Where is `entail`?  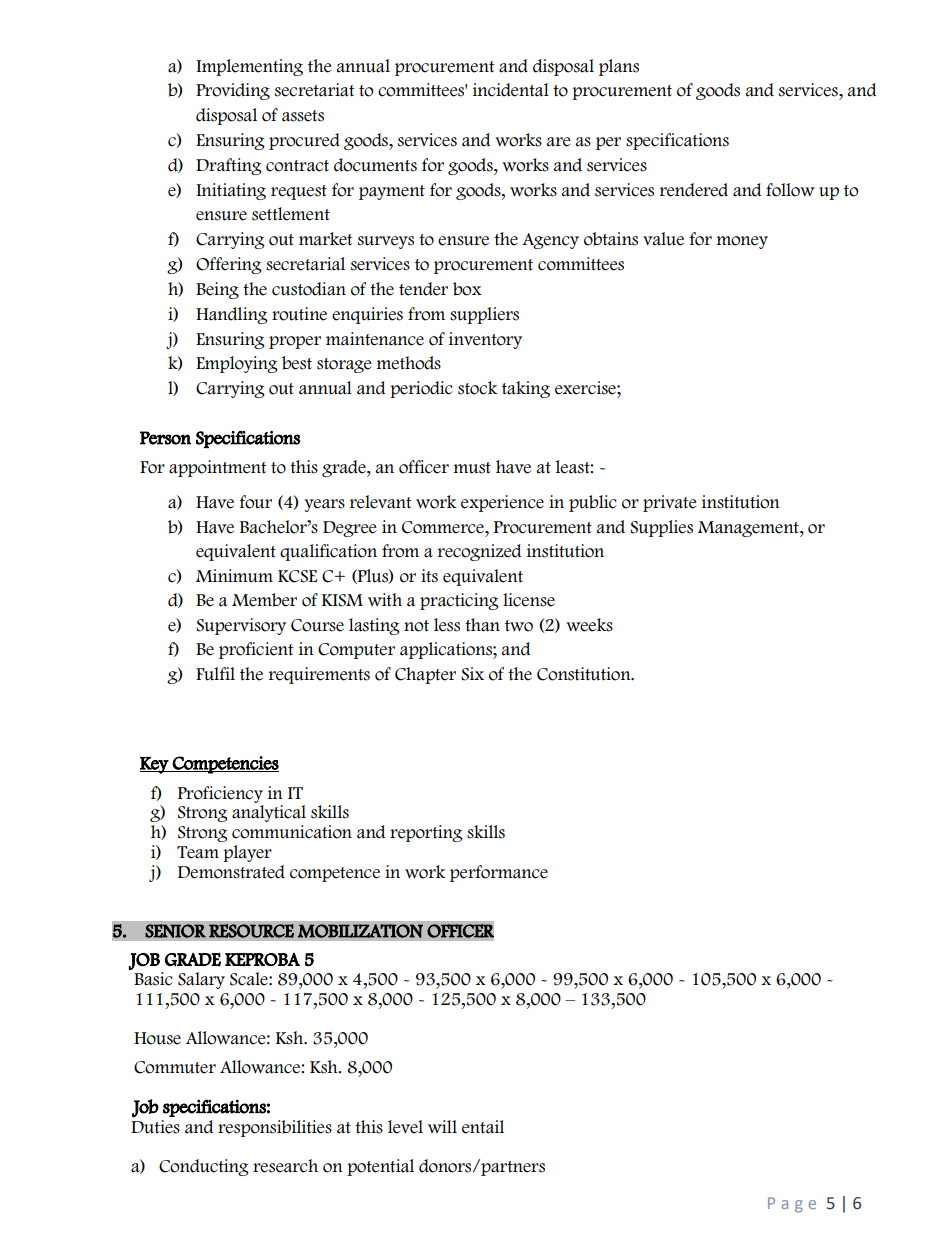
entail is located at coordinates (483, 1127).
